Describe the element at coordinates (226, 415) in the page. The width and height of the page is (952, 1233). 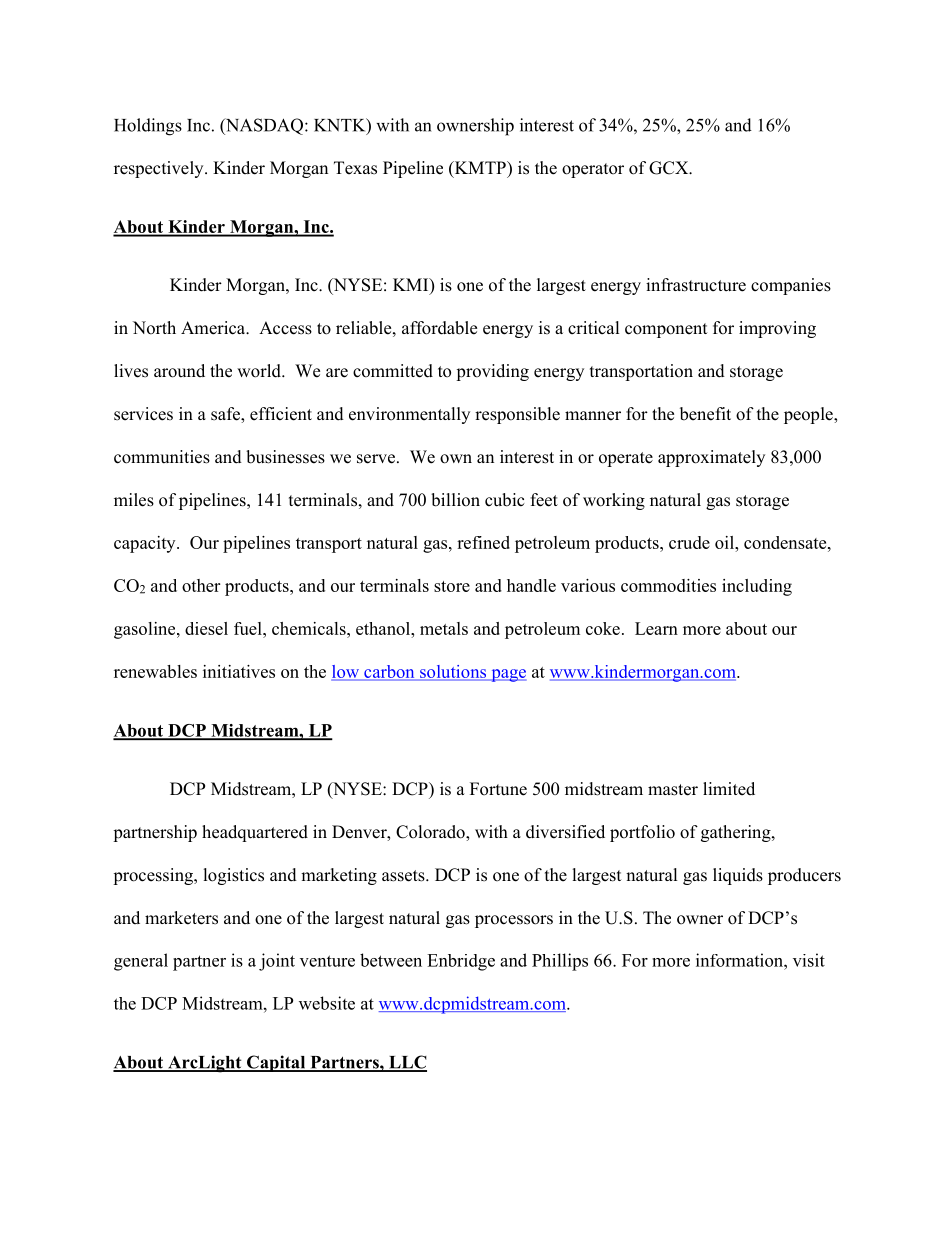
I see `safe` at that location.
